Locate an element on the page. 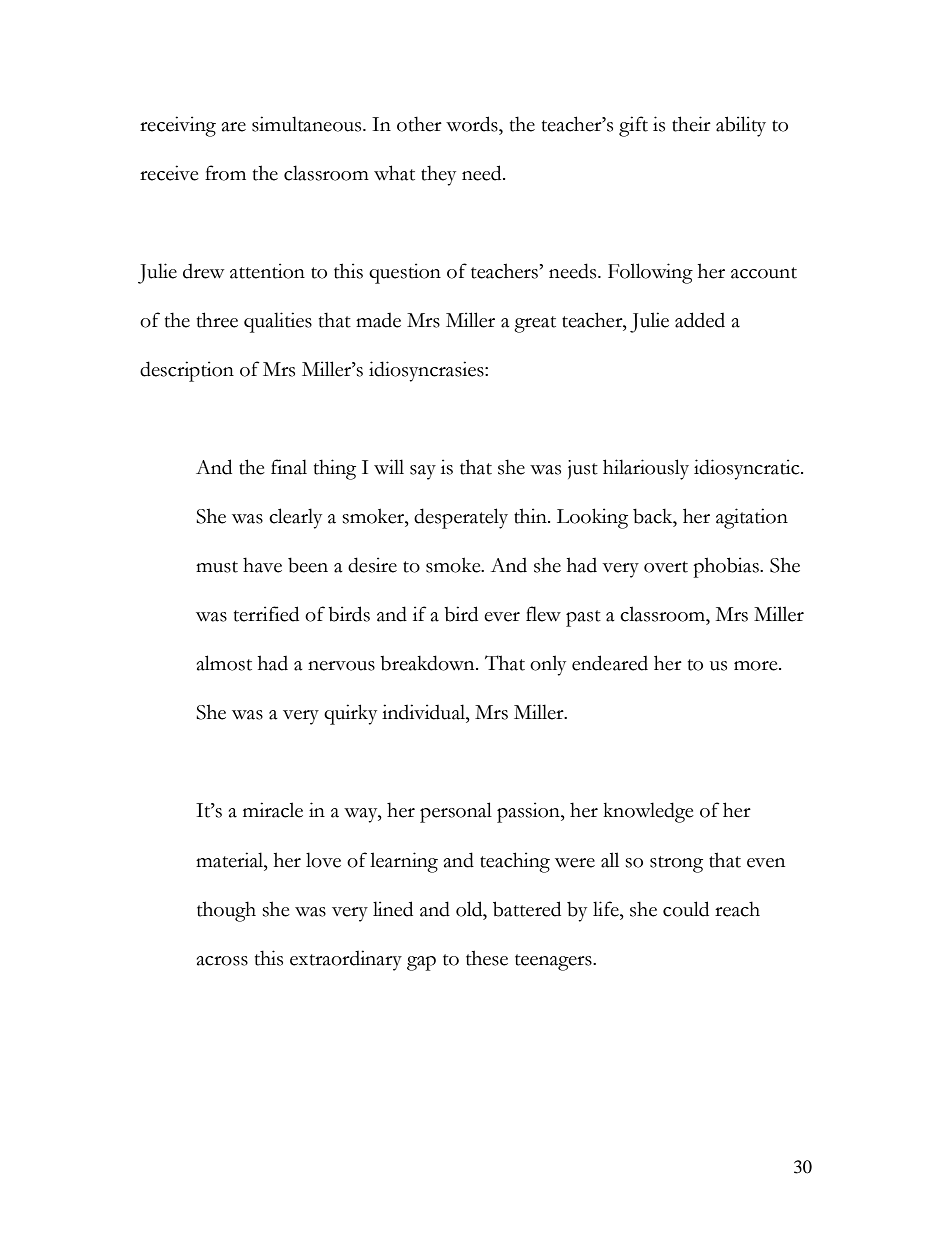 Image resolution: width=952 pixels, height=1233 pixels. from is located at coordinates (225, 173).
